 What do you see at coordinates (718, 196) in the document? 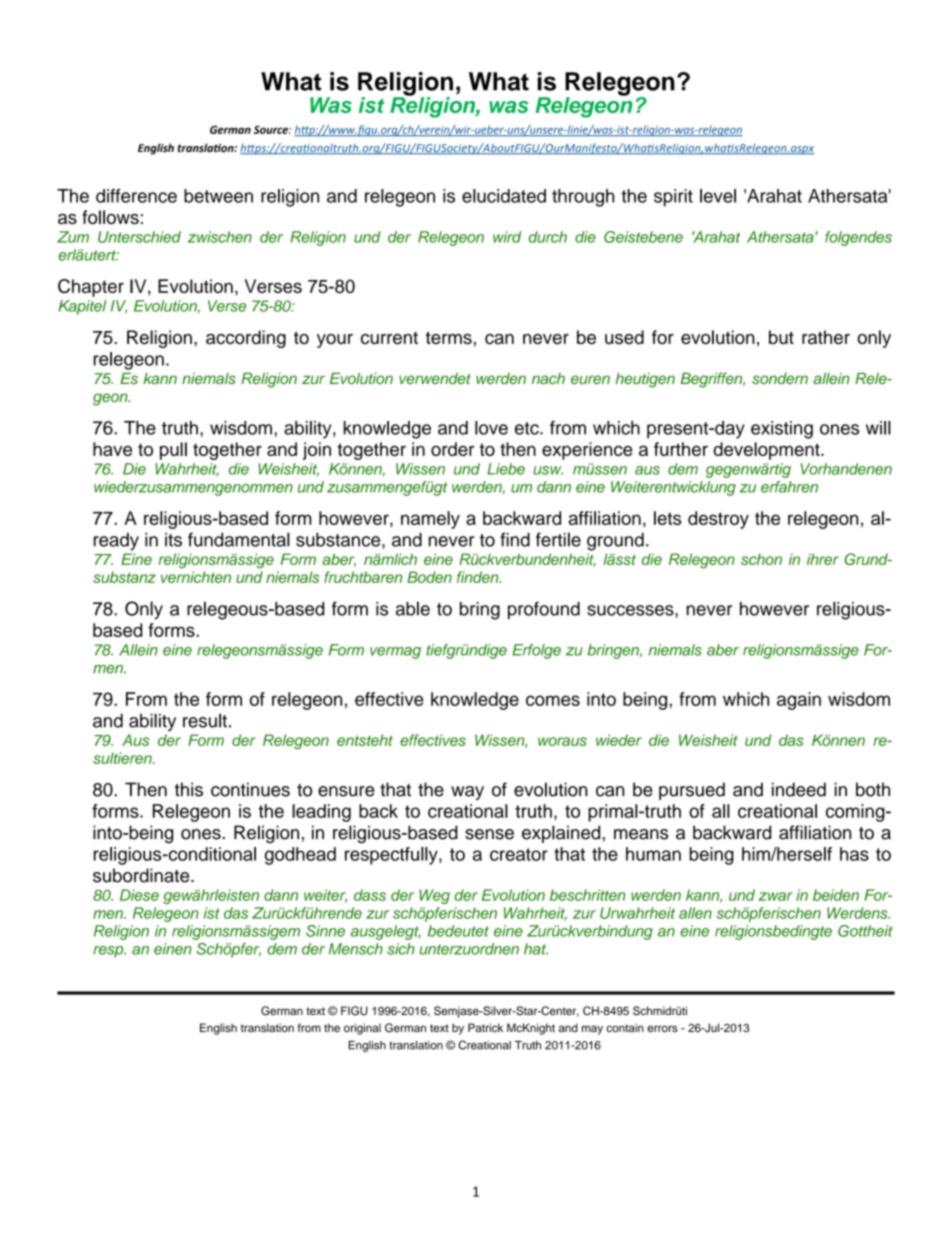
I see `level` at bounding box center [718, 196].
